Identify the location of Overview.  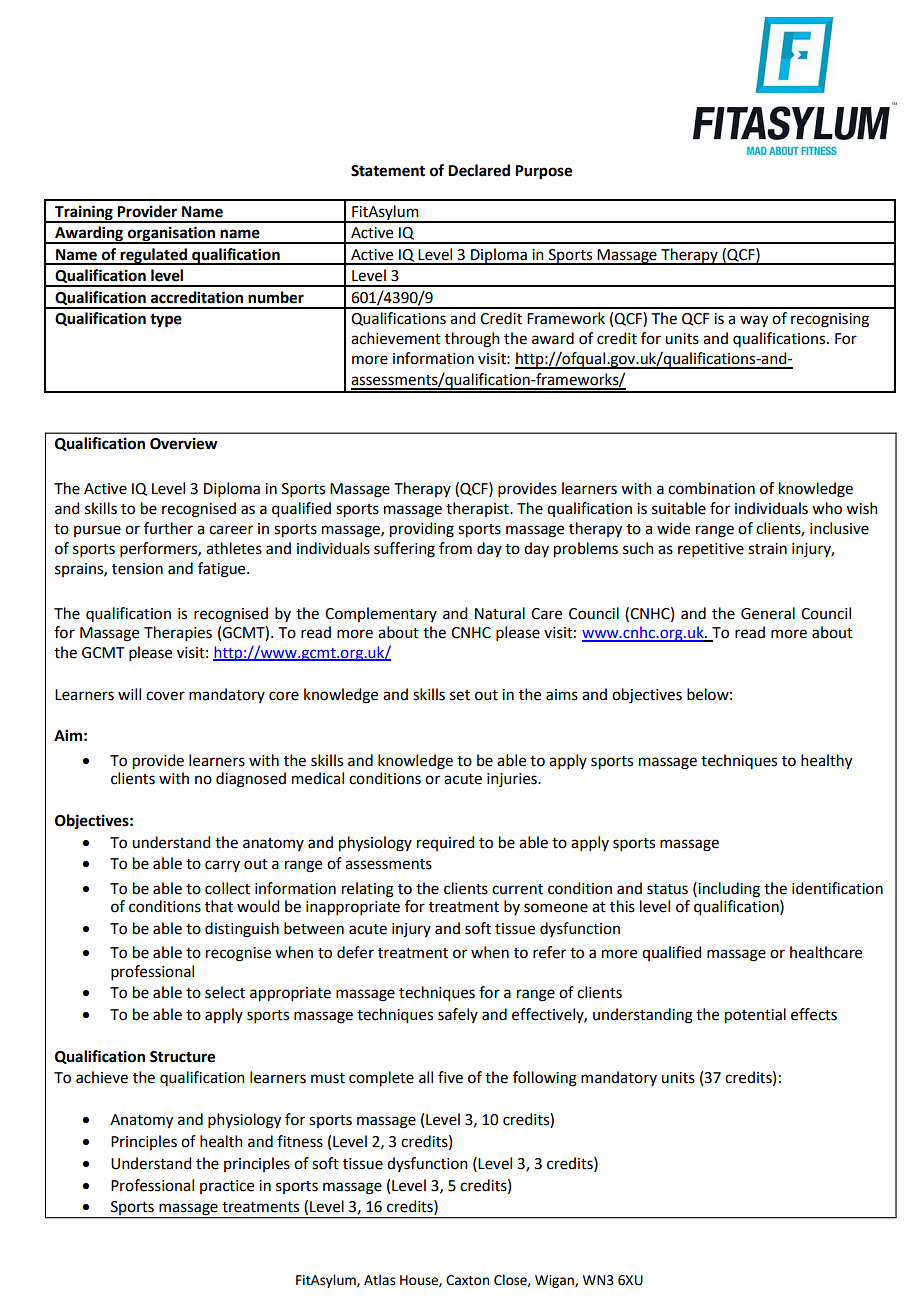
(184, 443).
